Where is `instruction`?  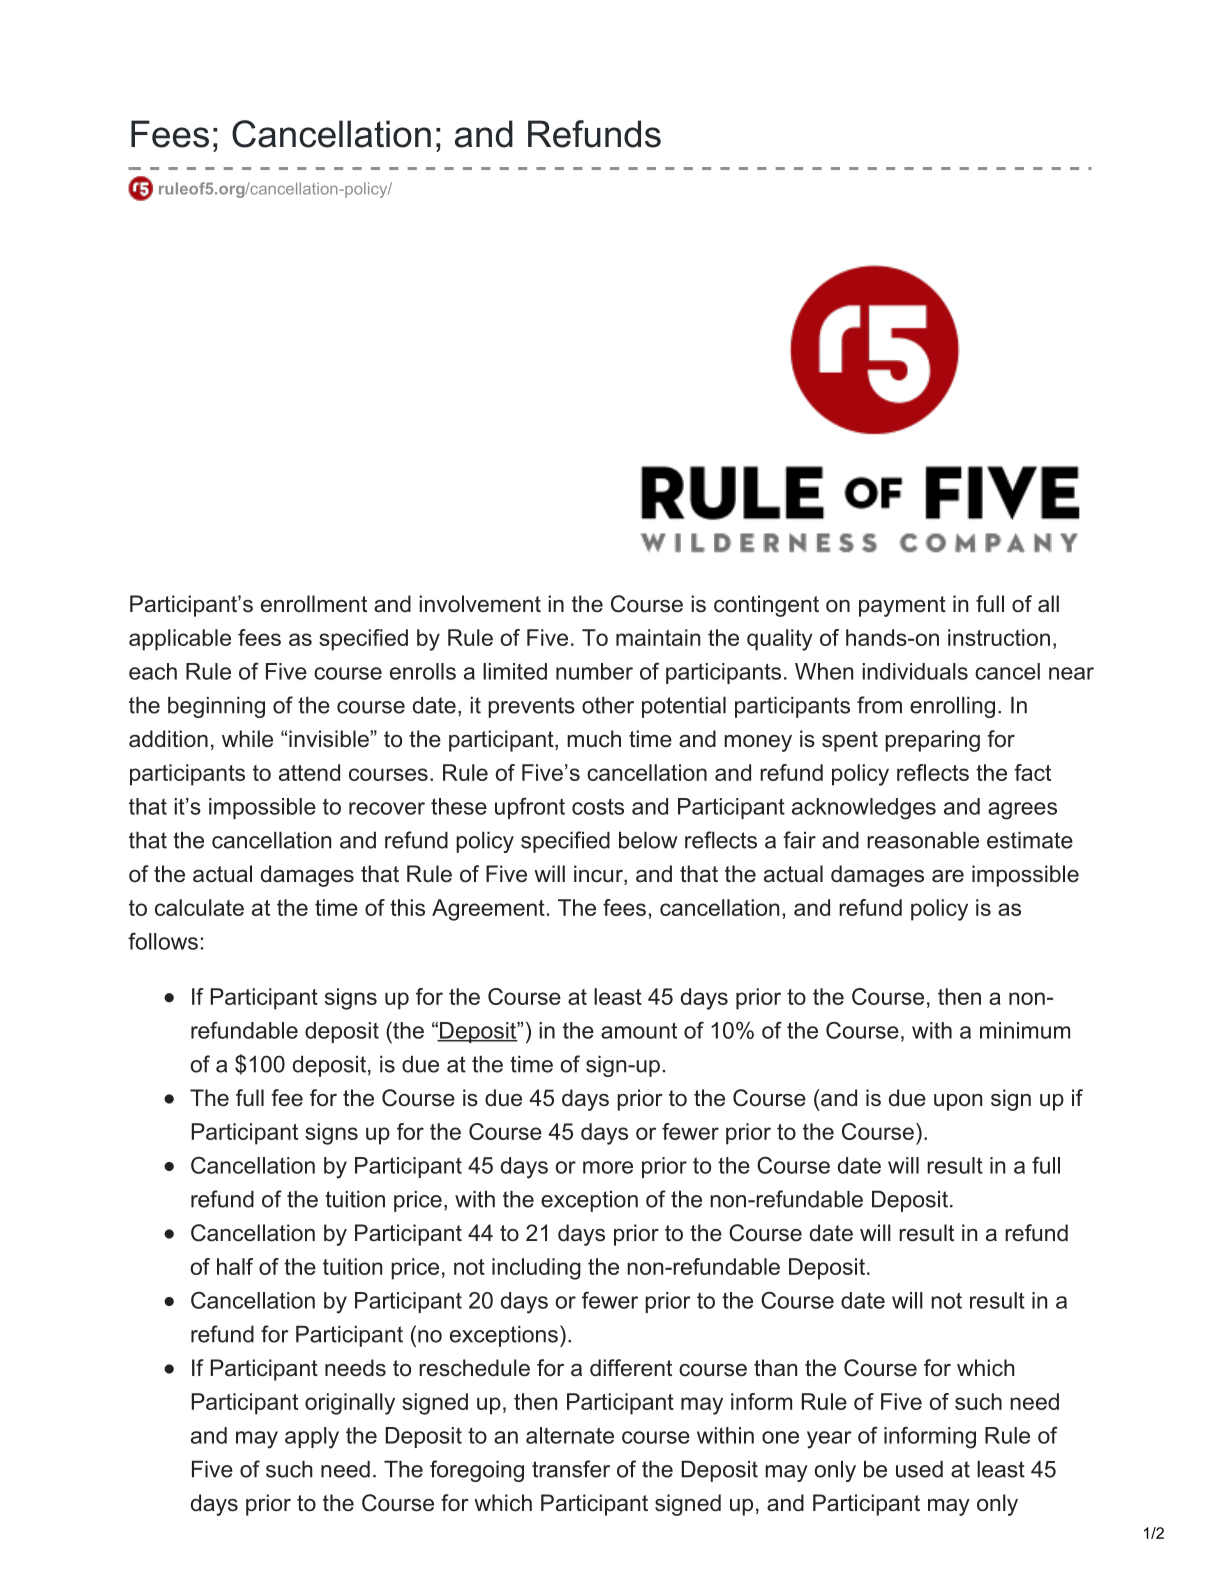 instruction is located at coordinates (999, 637).
